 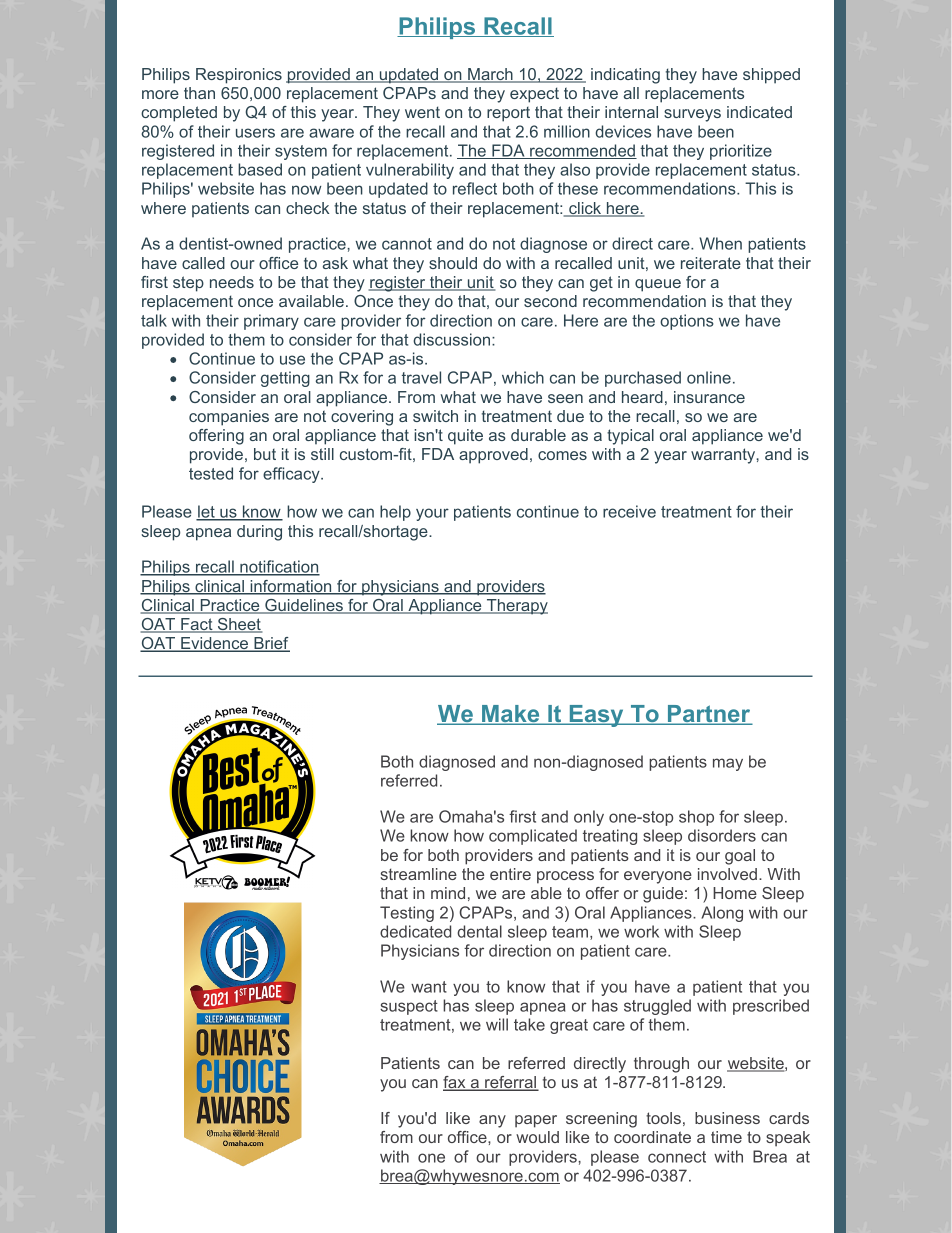 I want to click on may, so click(x=728, y=764).
